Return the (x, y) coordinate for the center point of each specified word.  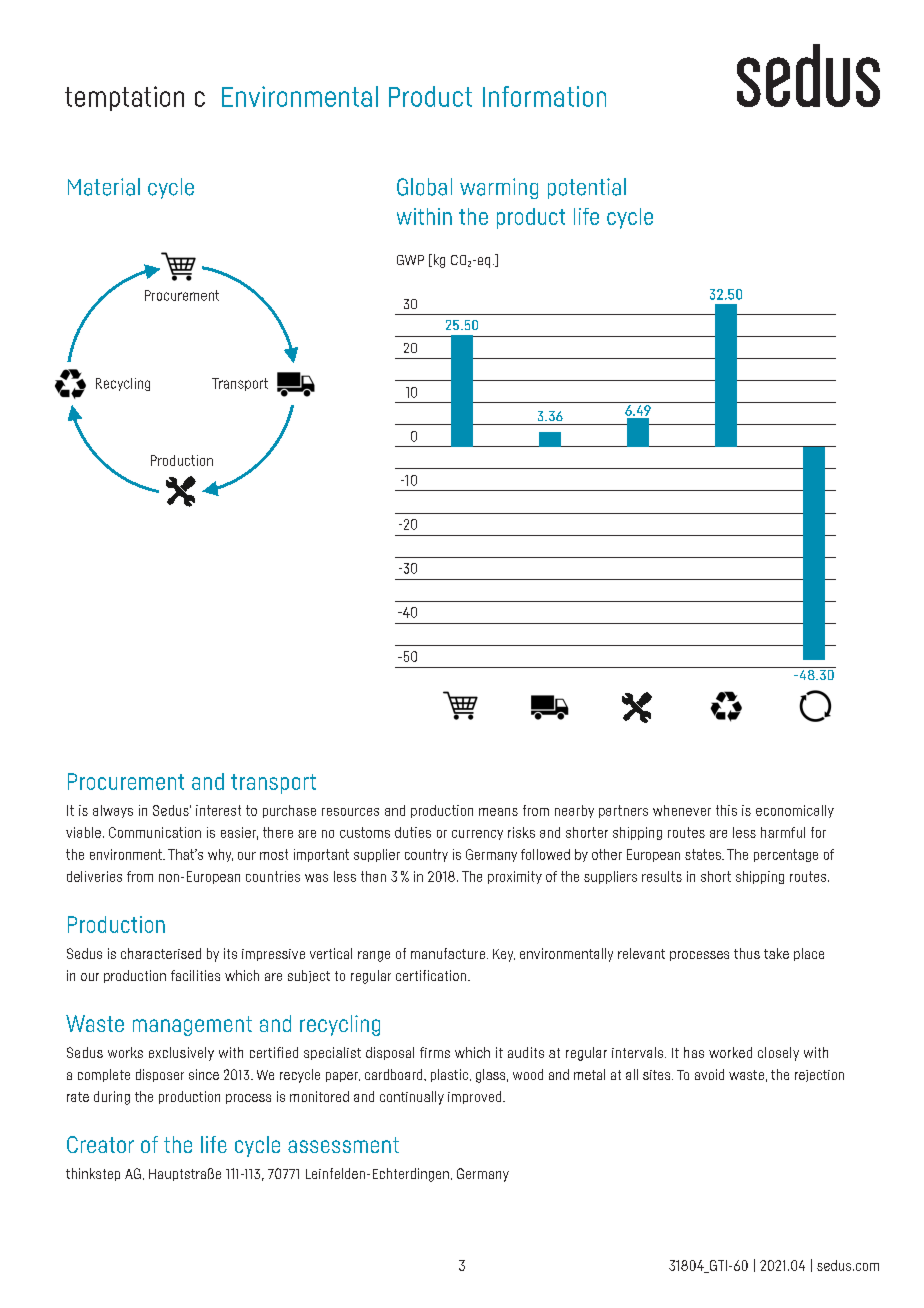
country (426, 855)
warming (499, 188)
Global (424, 187)
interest (218, 810)
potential (587, 188)
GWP (410, 260)
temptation (124, 98)
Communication (155, 832)
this (726, 810)
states (704, 854)
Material (104, 187)
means (498, 812)
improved (476, 1097)
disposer (160, 1075)
